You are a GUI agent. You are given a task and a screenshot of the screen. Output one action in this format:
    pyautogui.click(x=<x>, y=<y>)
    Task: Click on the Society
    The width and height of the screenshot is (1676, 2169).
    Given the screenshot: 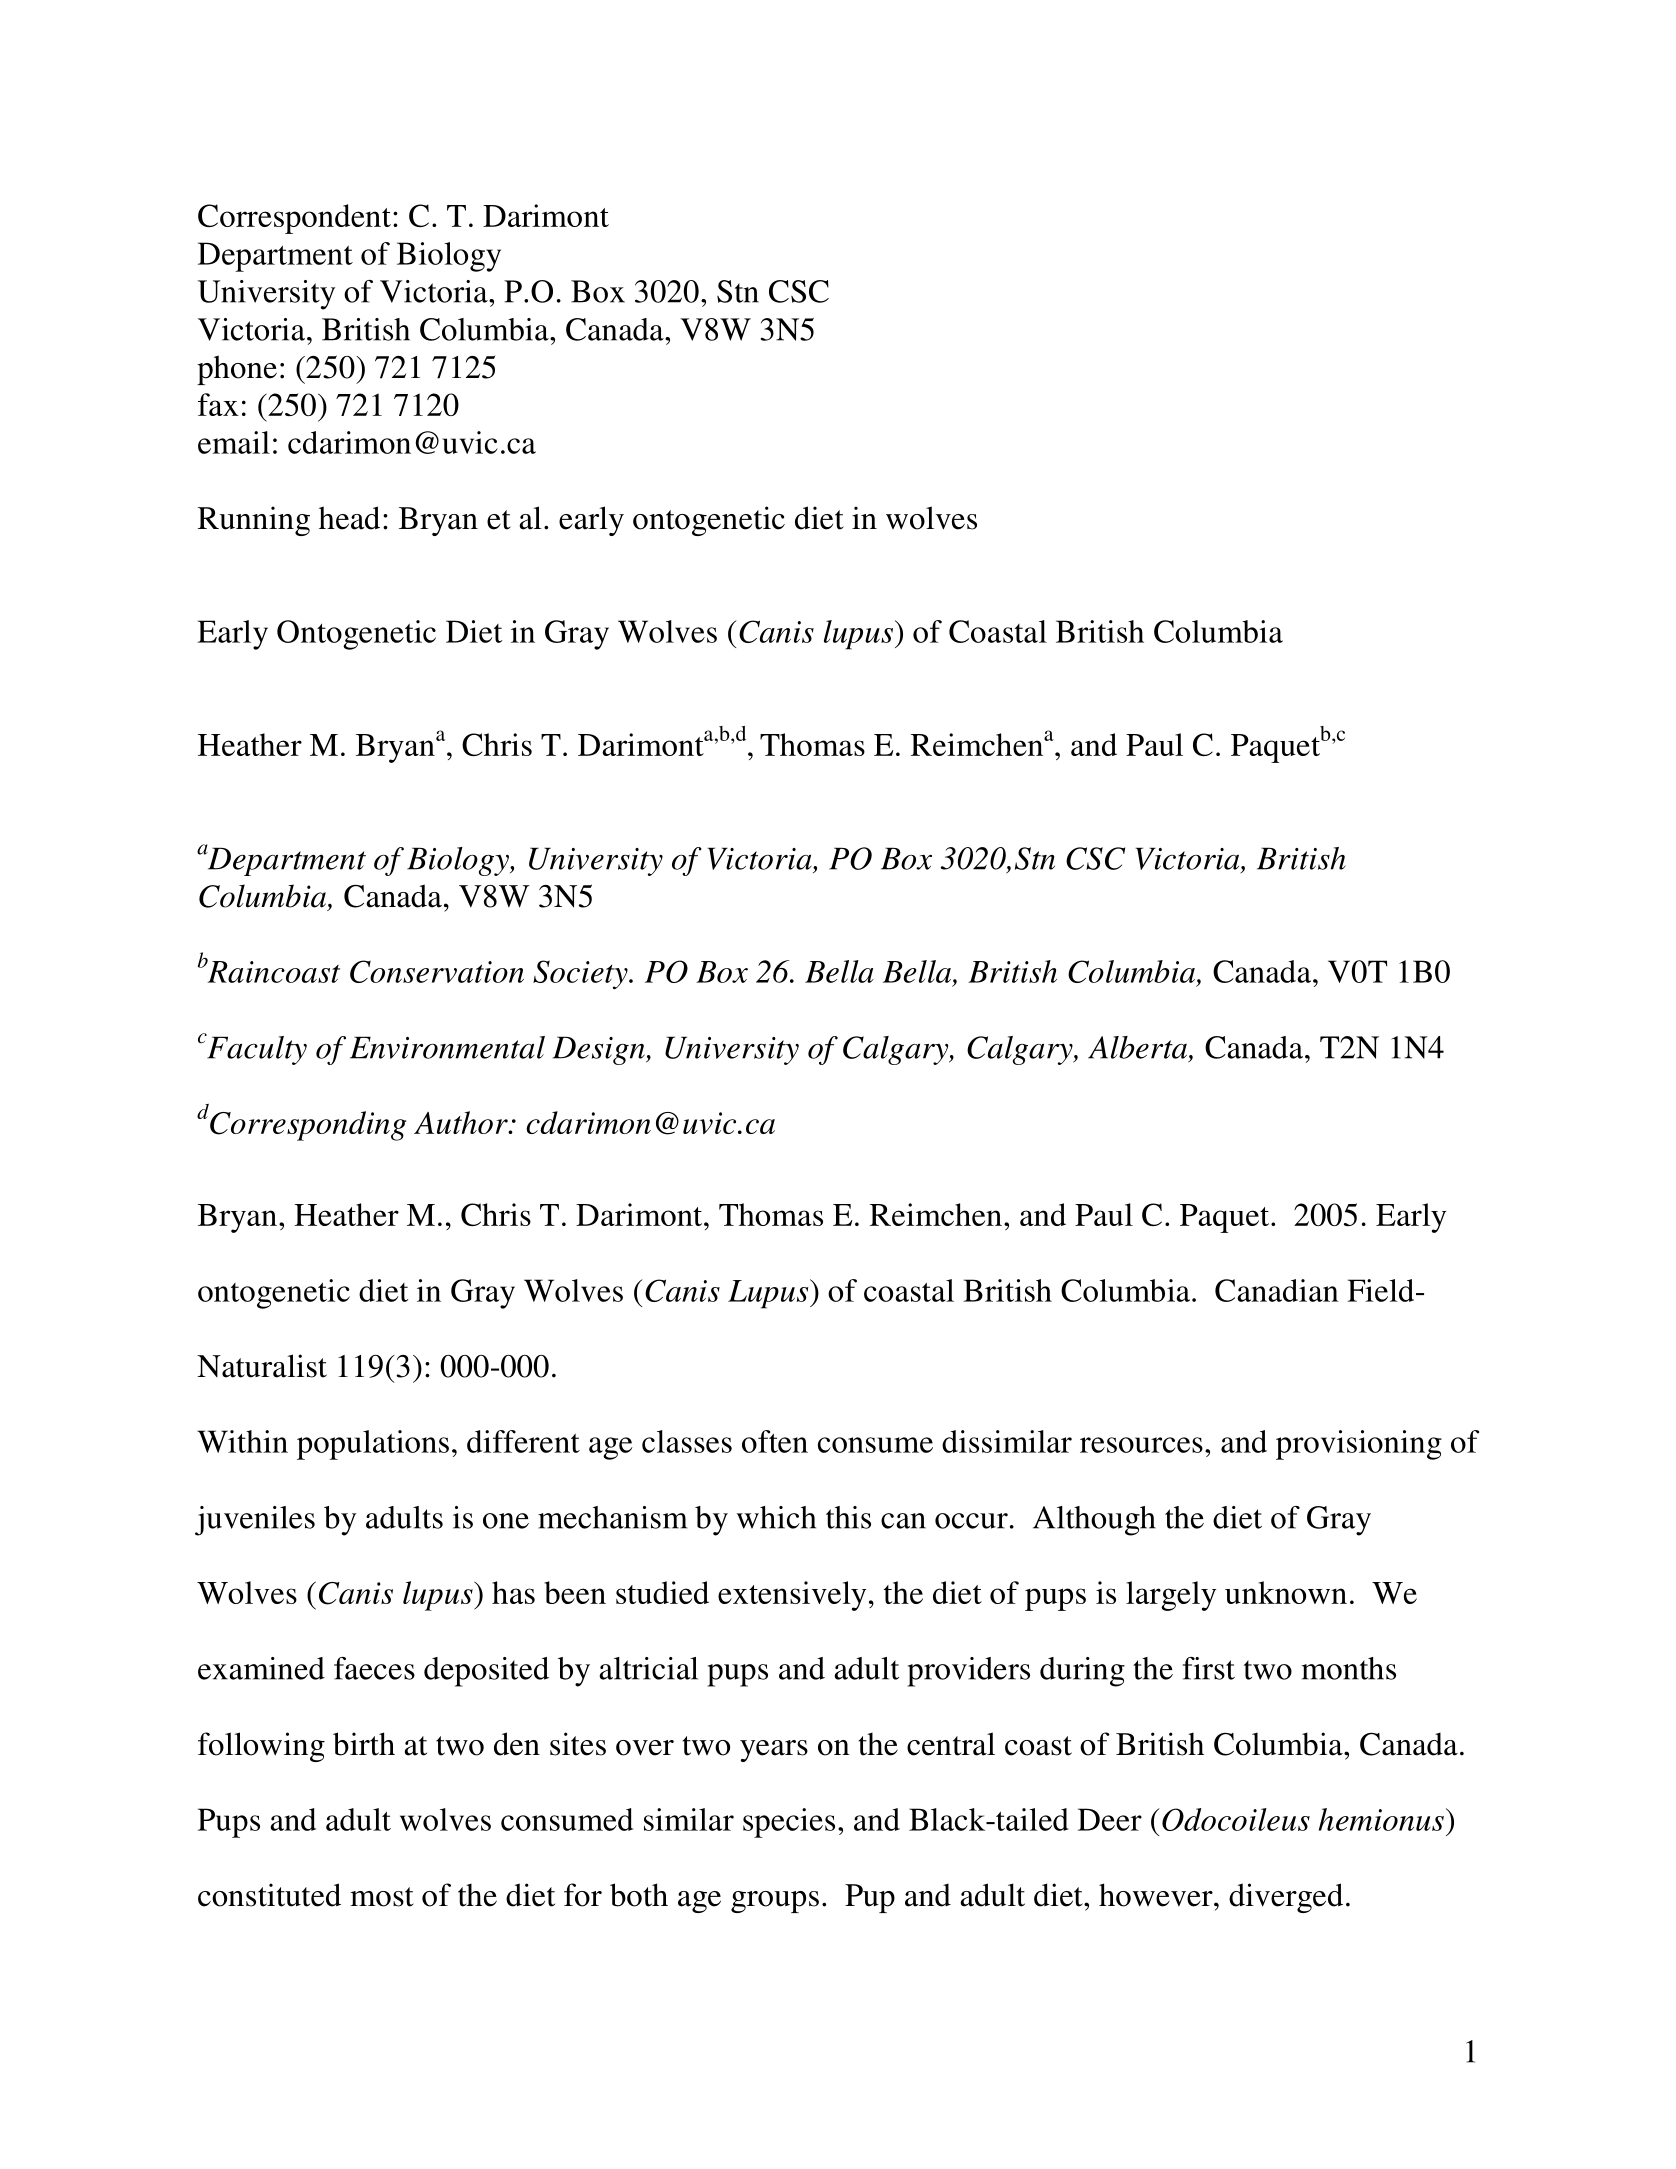 What is the action you would take?
    pyautogui.click(x=581, y=975)
